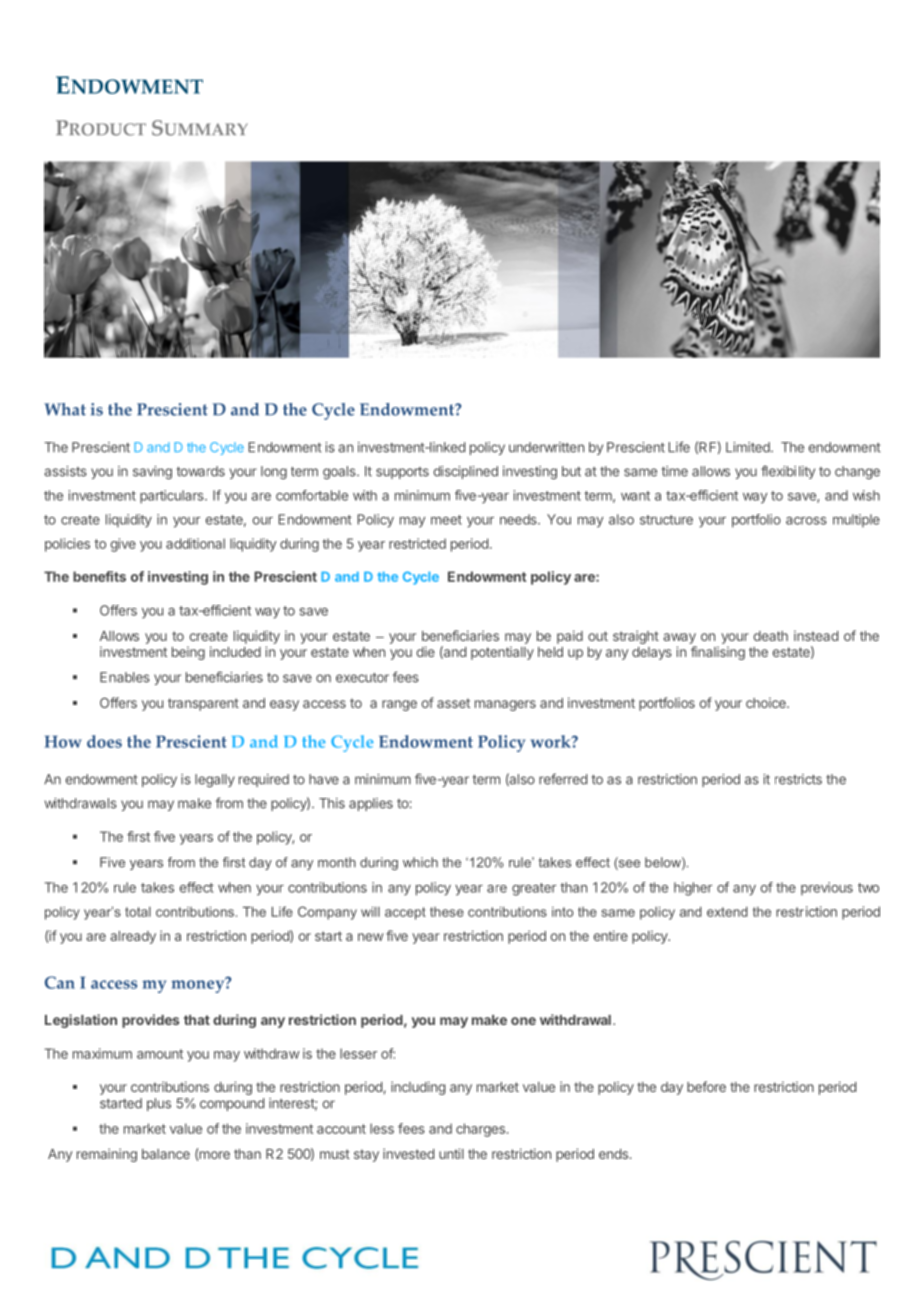 This screenshot has width=924, height=1308. I want to click on finalising, so click(718, 653).
